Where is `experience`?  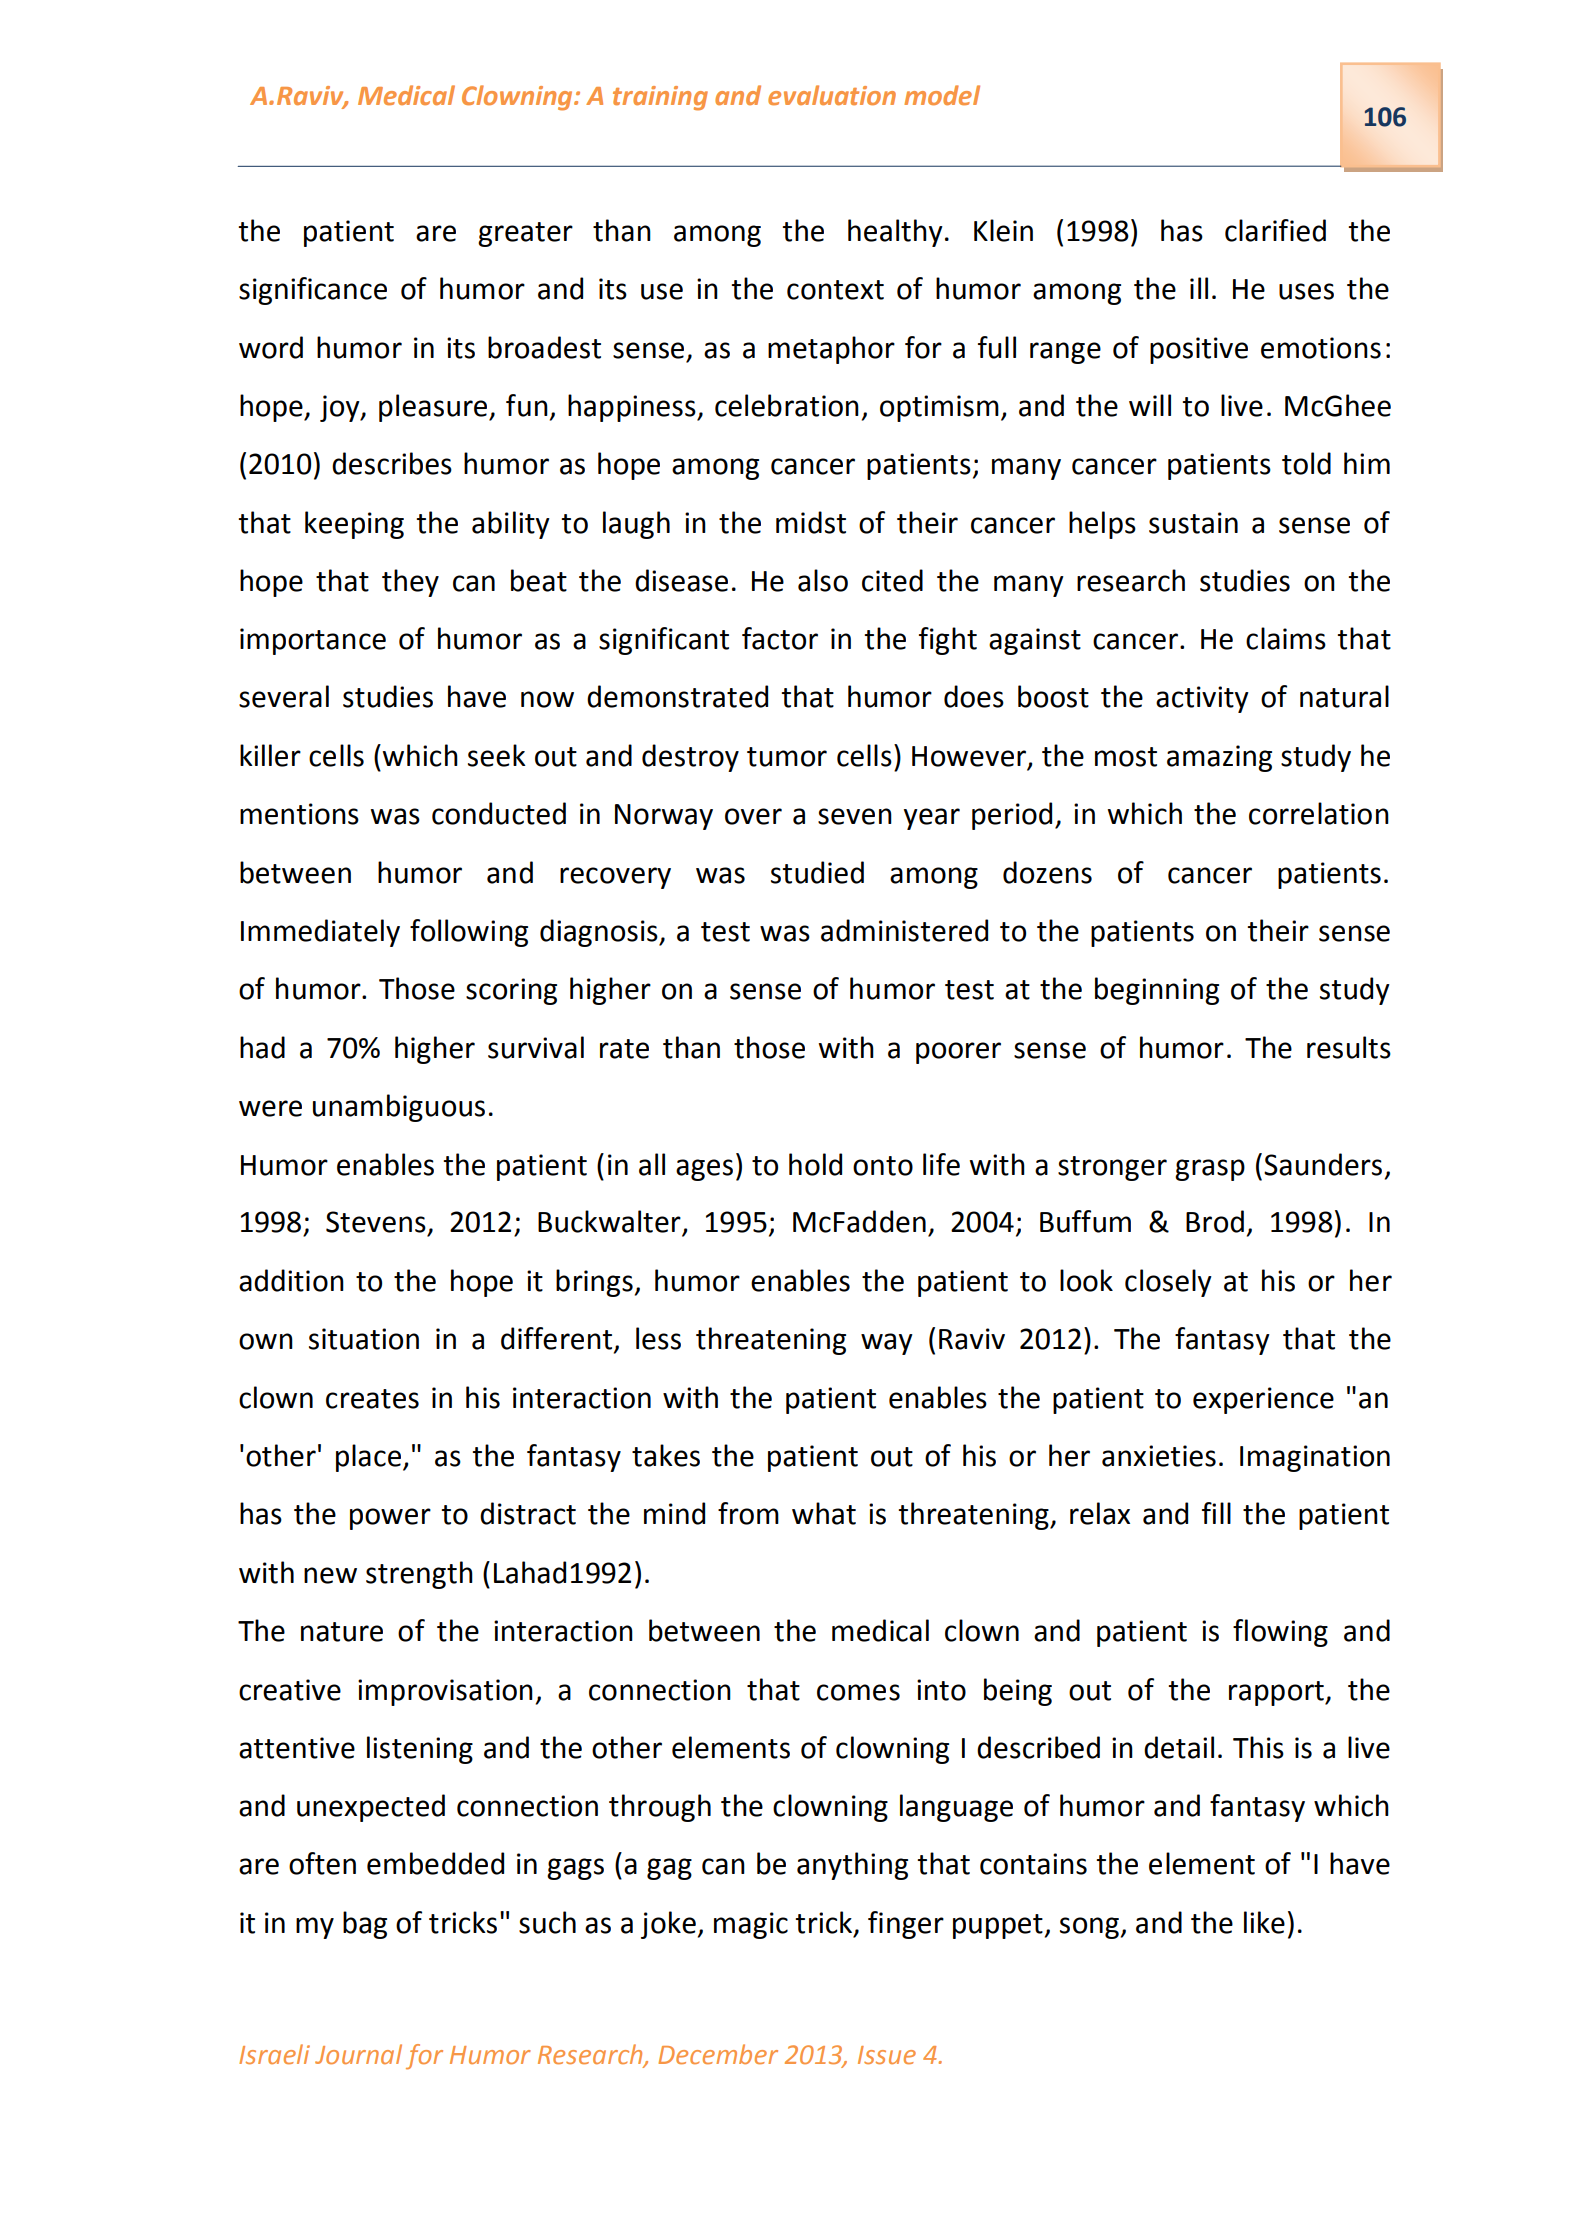
experience is located at coordinates (1263, 1400).
